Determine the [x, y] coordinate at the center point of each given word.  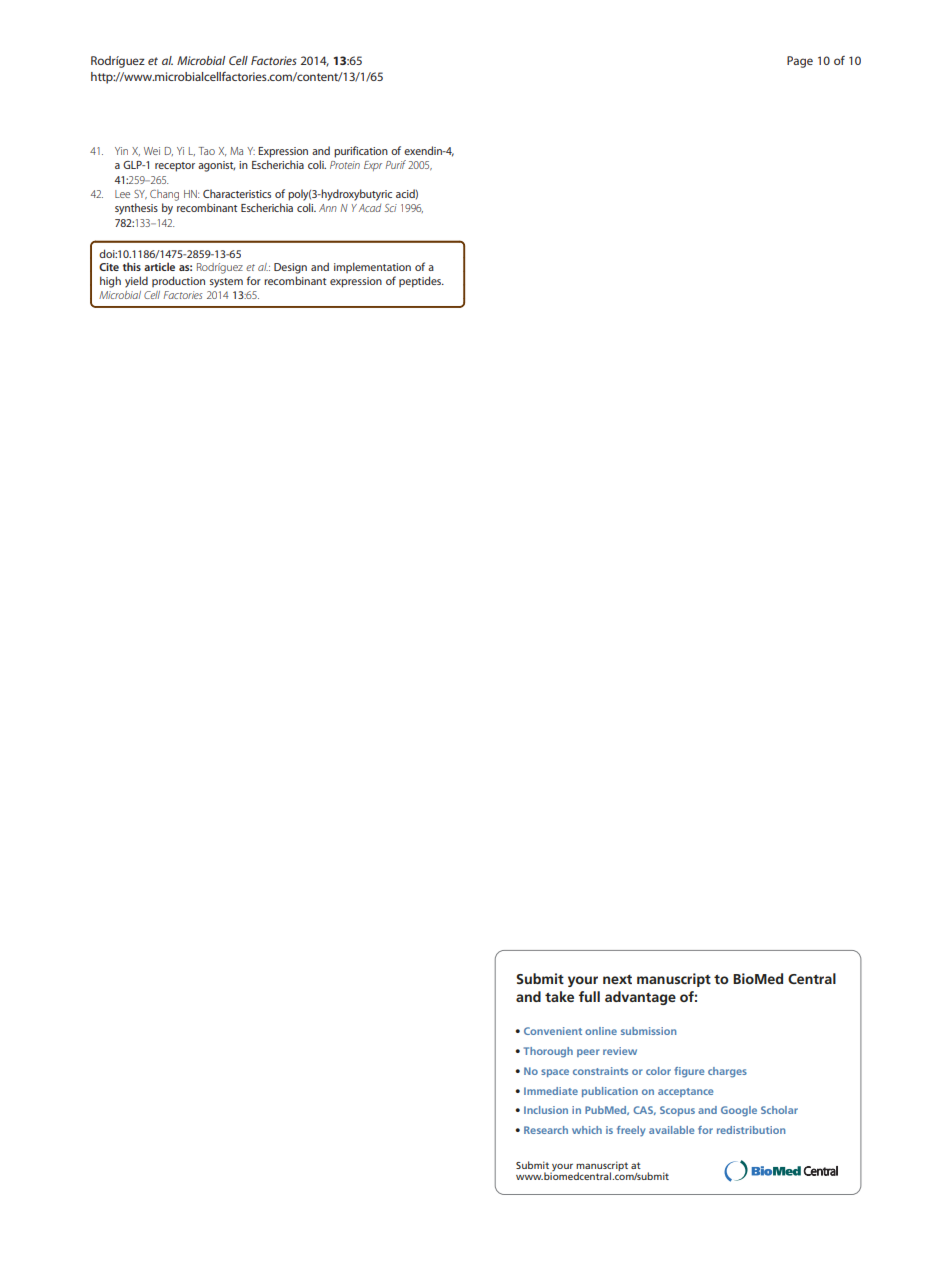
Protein [345, 165]
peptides [421, 282]
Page [800, 62]
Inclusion [546, 1110]
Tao [207, 151]
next [617, 979]
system [226, 283]
